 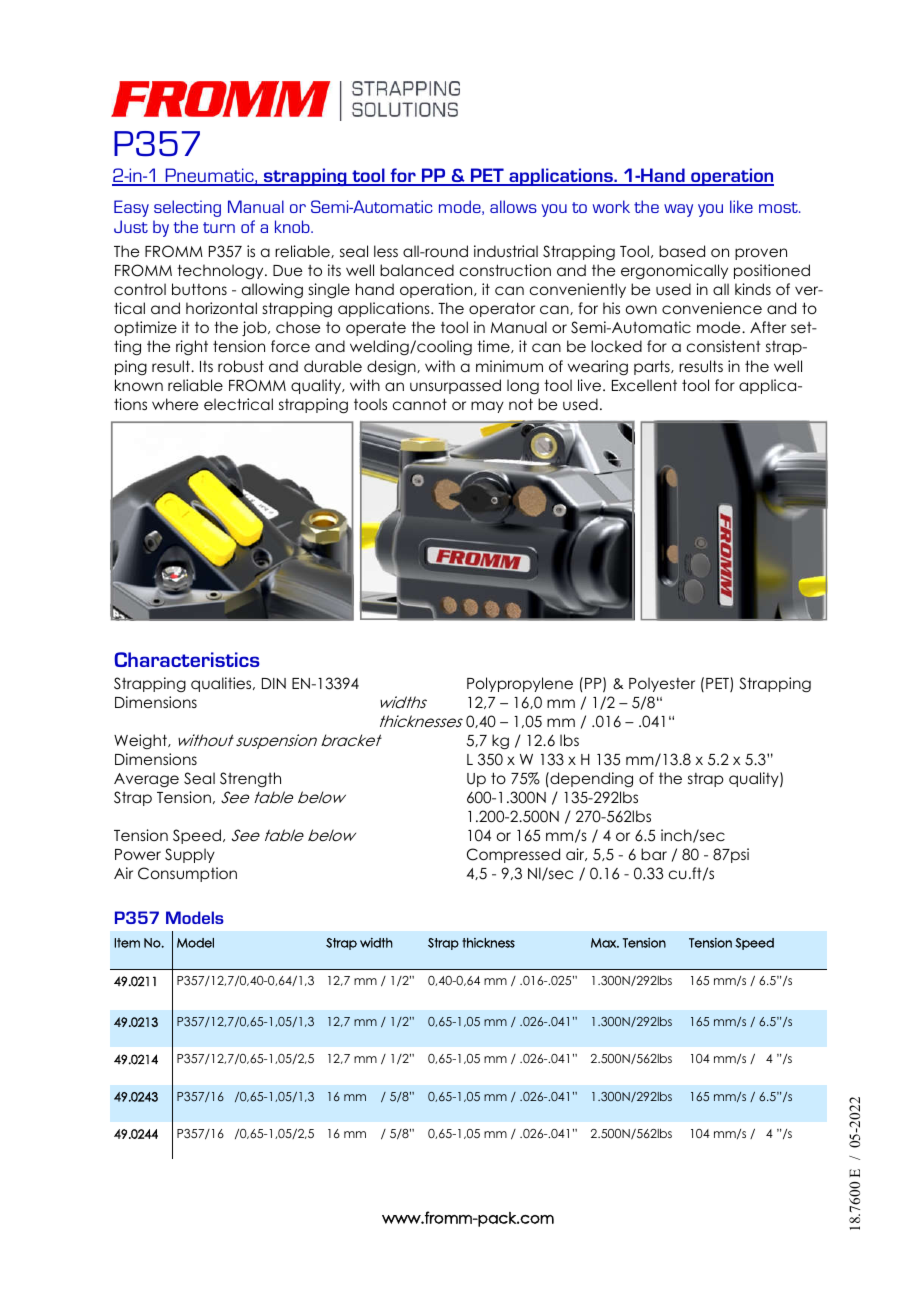 What do you see at coordinates (654, 854) in the screenshot?
I see `bar` at bounding box center [654, 854].
